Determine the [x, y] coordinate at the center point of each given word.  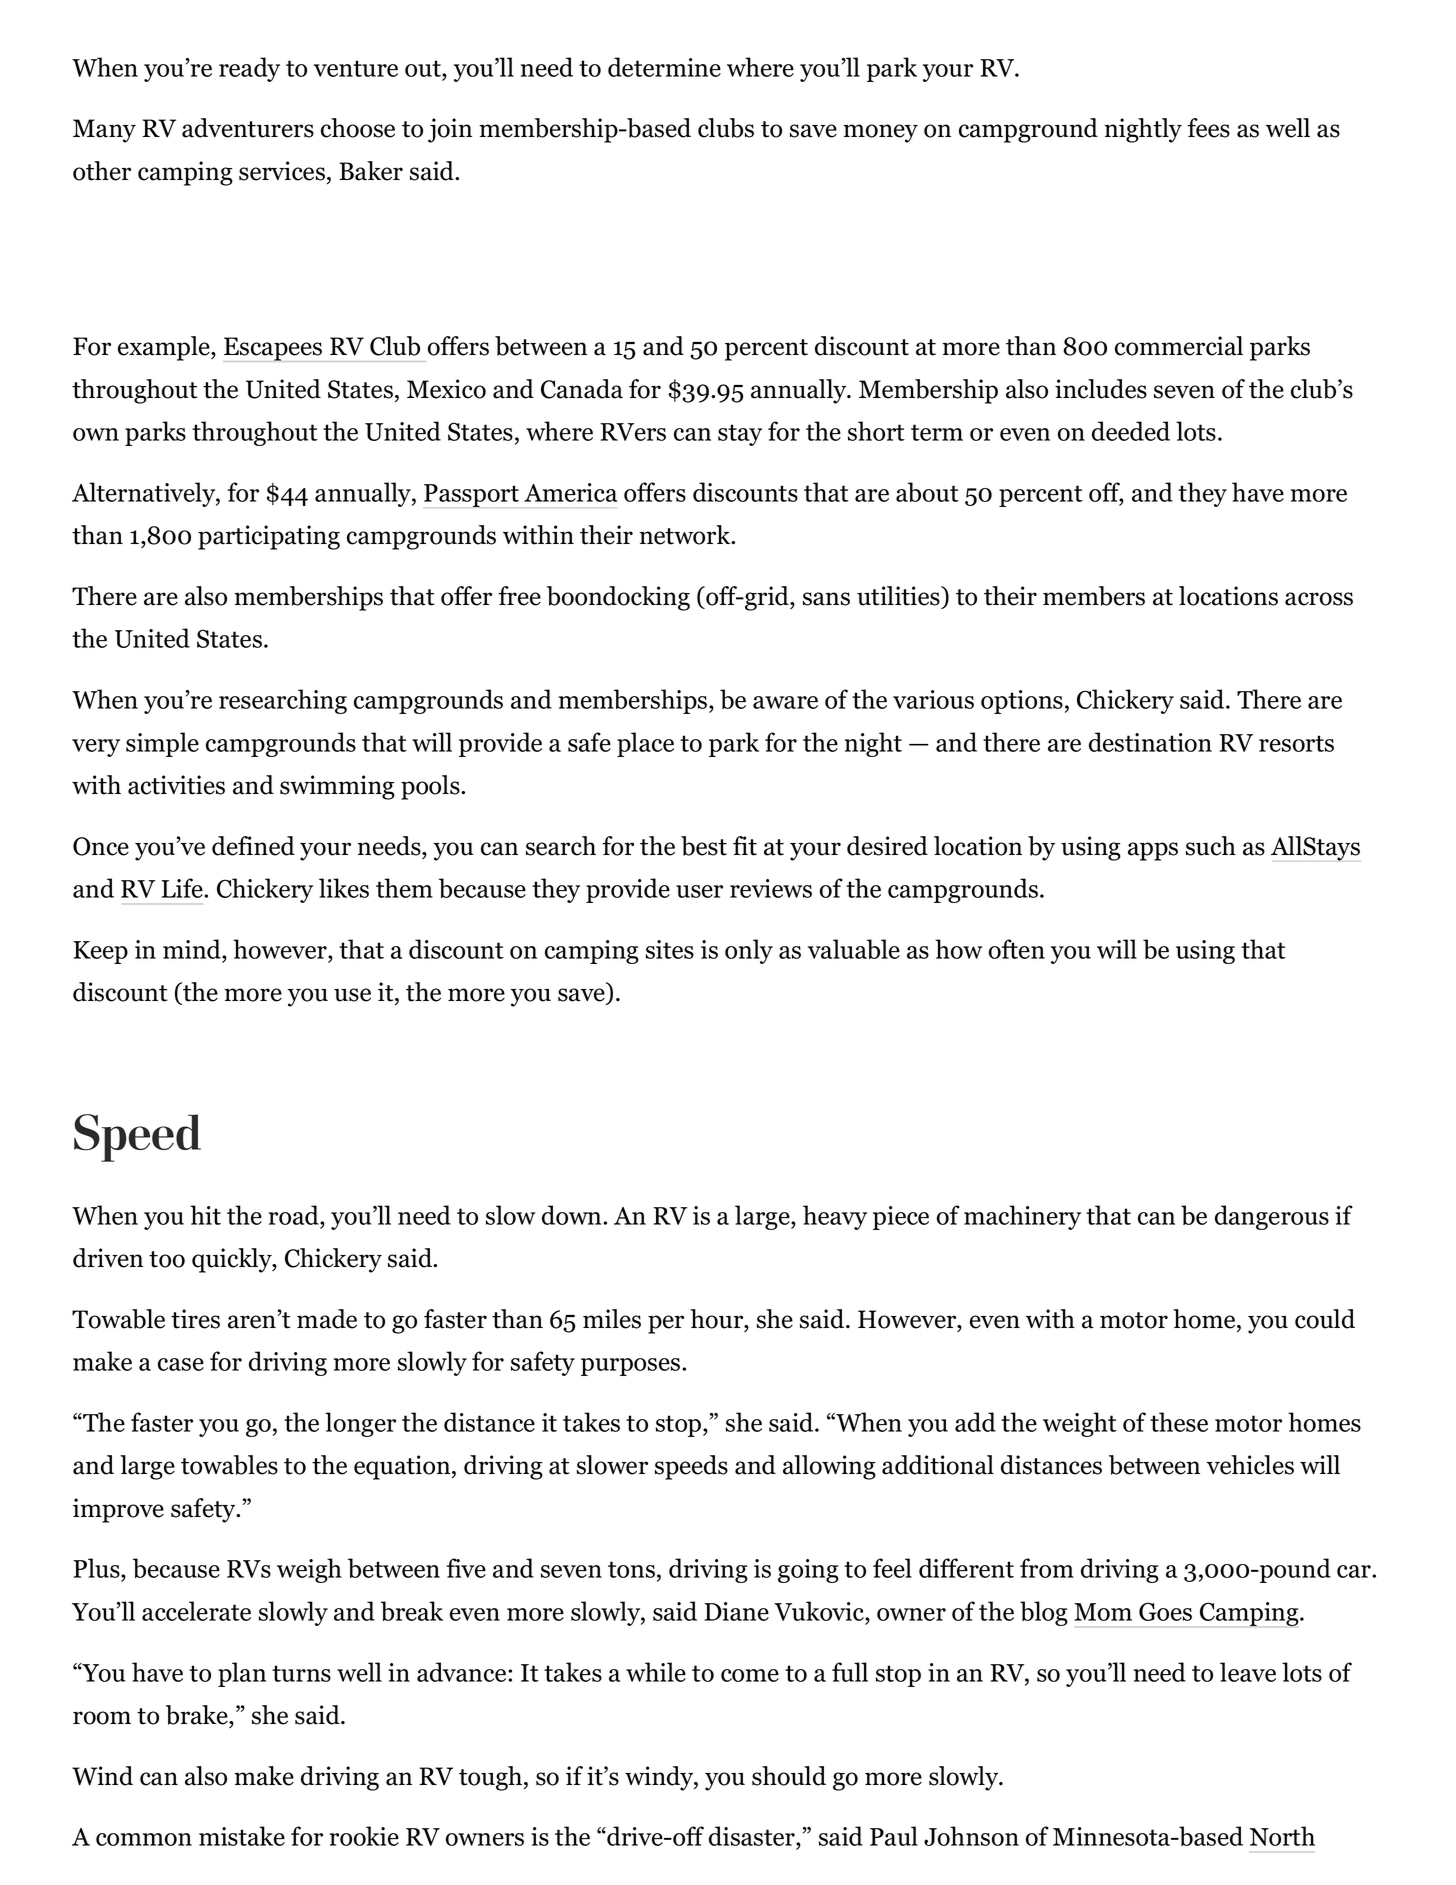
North [1282, 1836]
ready [249, 69]
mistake [242, 1836]
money [880, 133]
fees [1208, 128]
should [789, 1776]
